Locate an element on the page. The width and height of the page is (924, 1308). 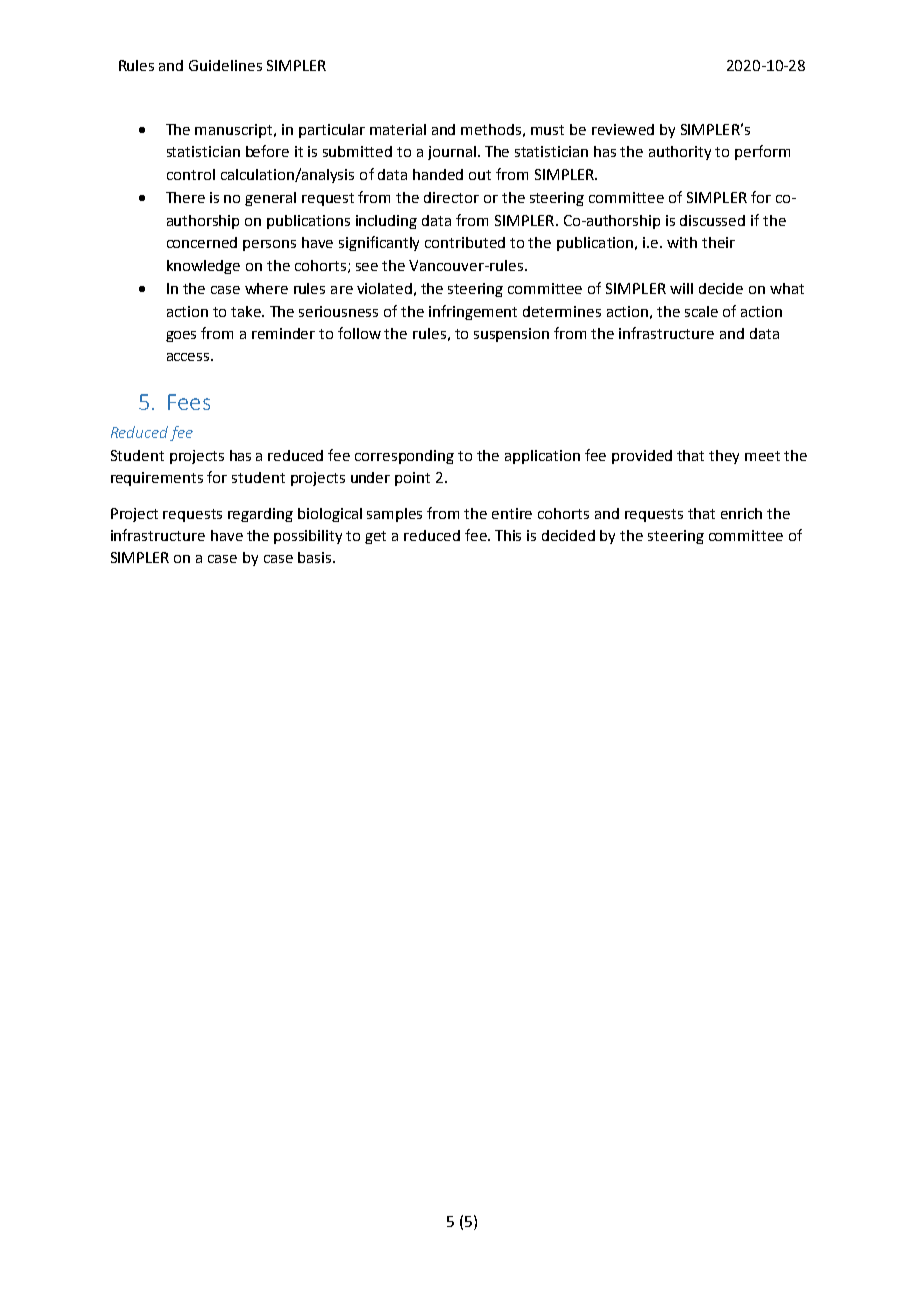
their is located at coordinates (718, 242).
